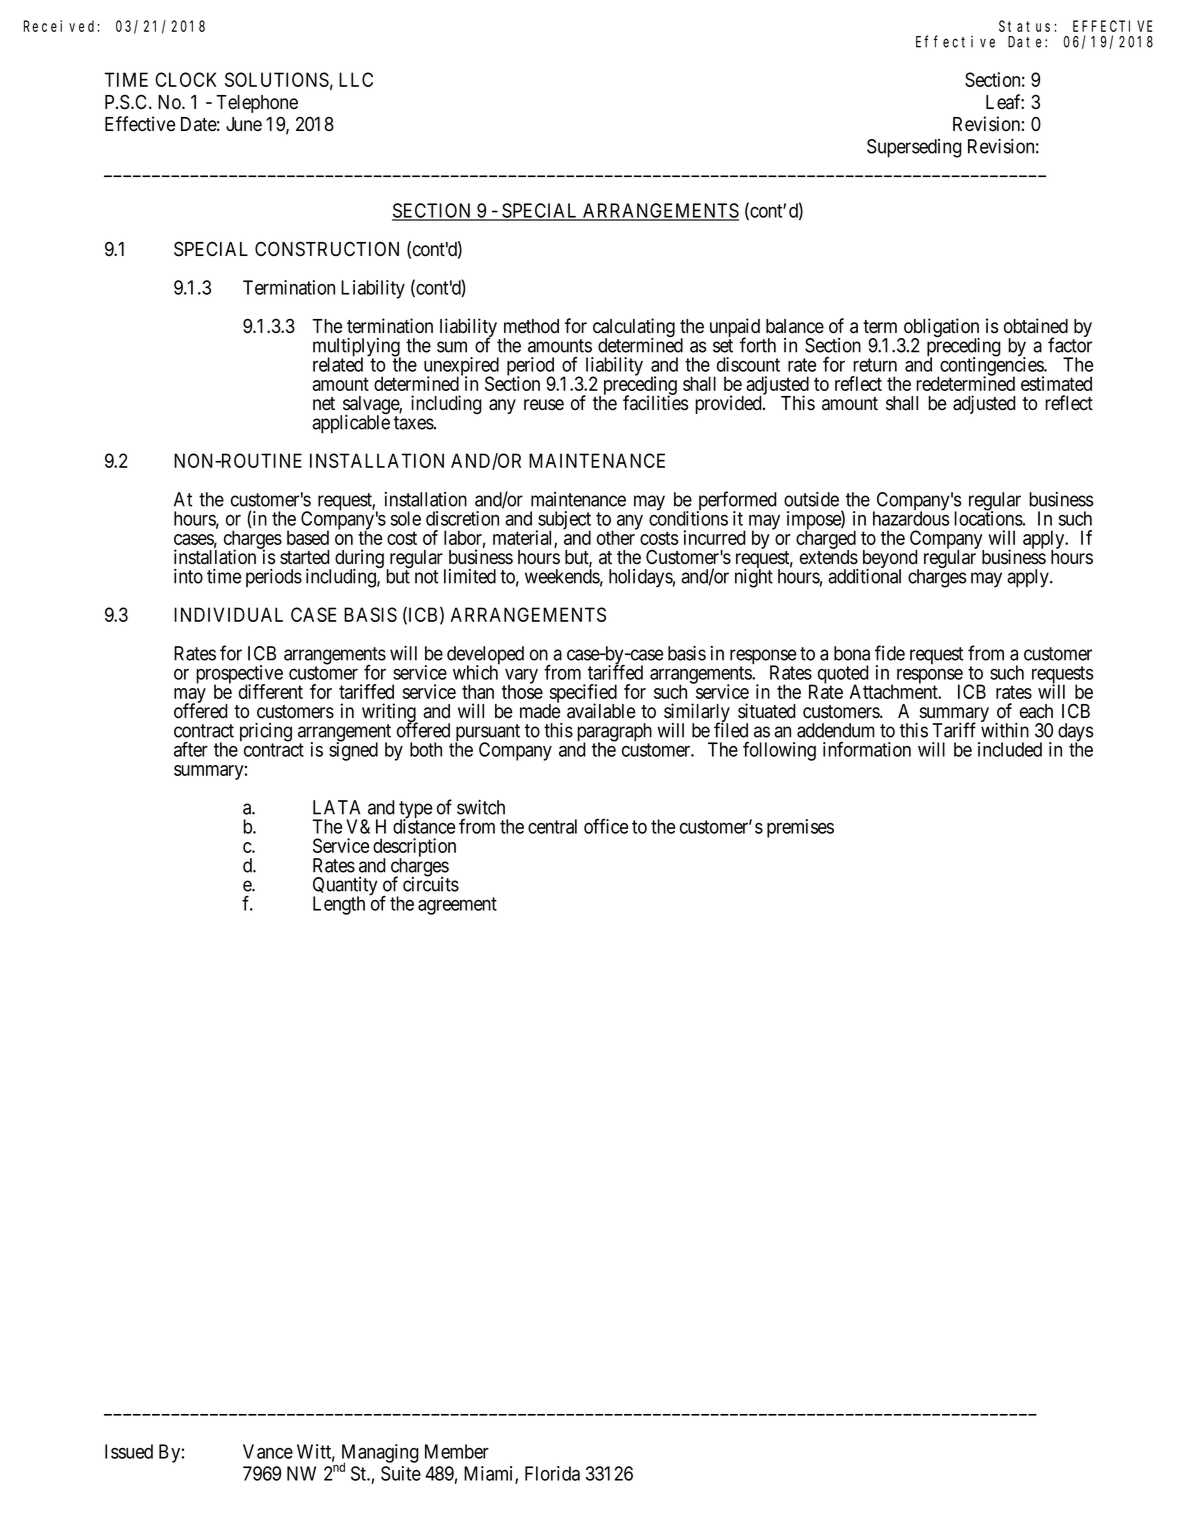 Image resolution: width=1179 pixels, height=1525 pixels. Describe the element at coordinates (1010, 749) in the screenshot. I see `included` at that location.
